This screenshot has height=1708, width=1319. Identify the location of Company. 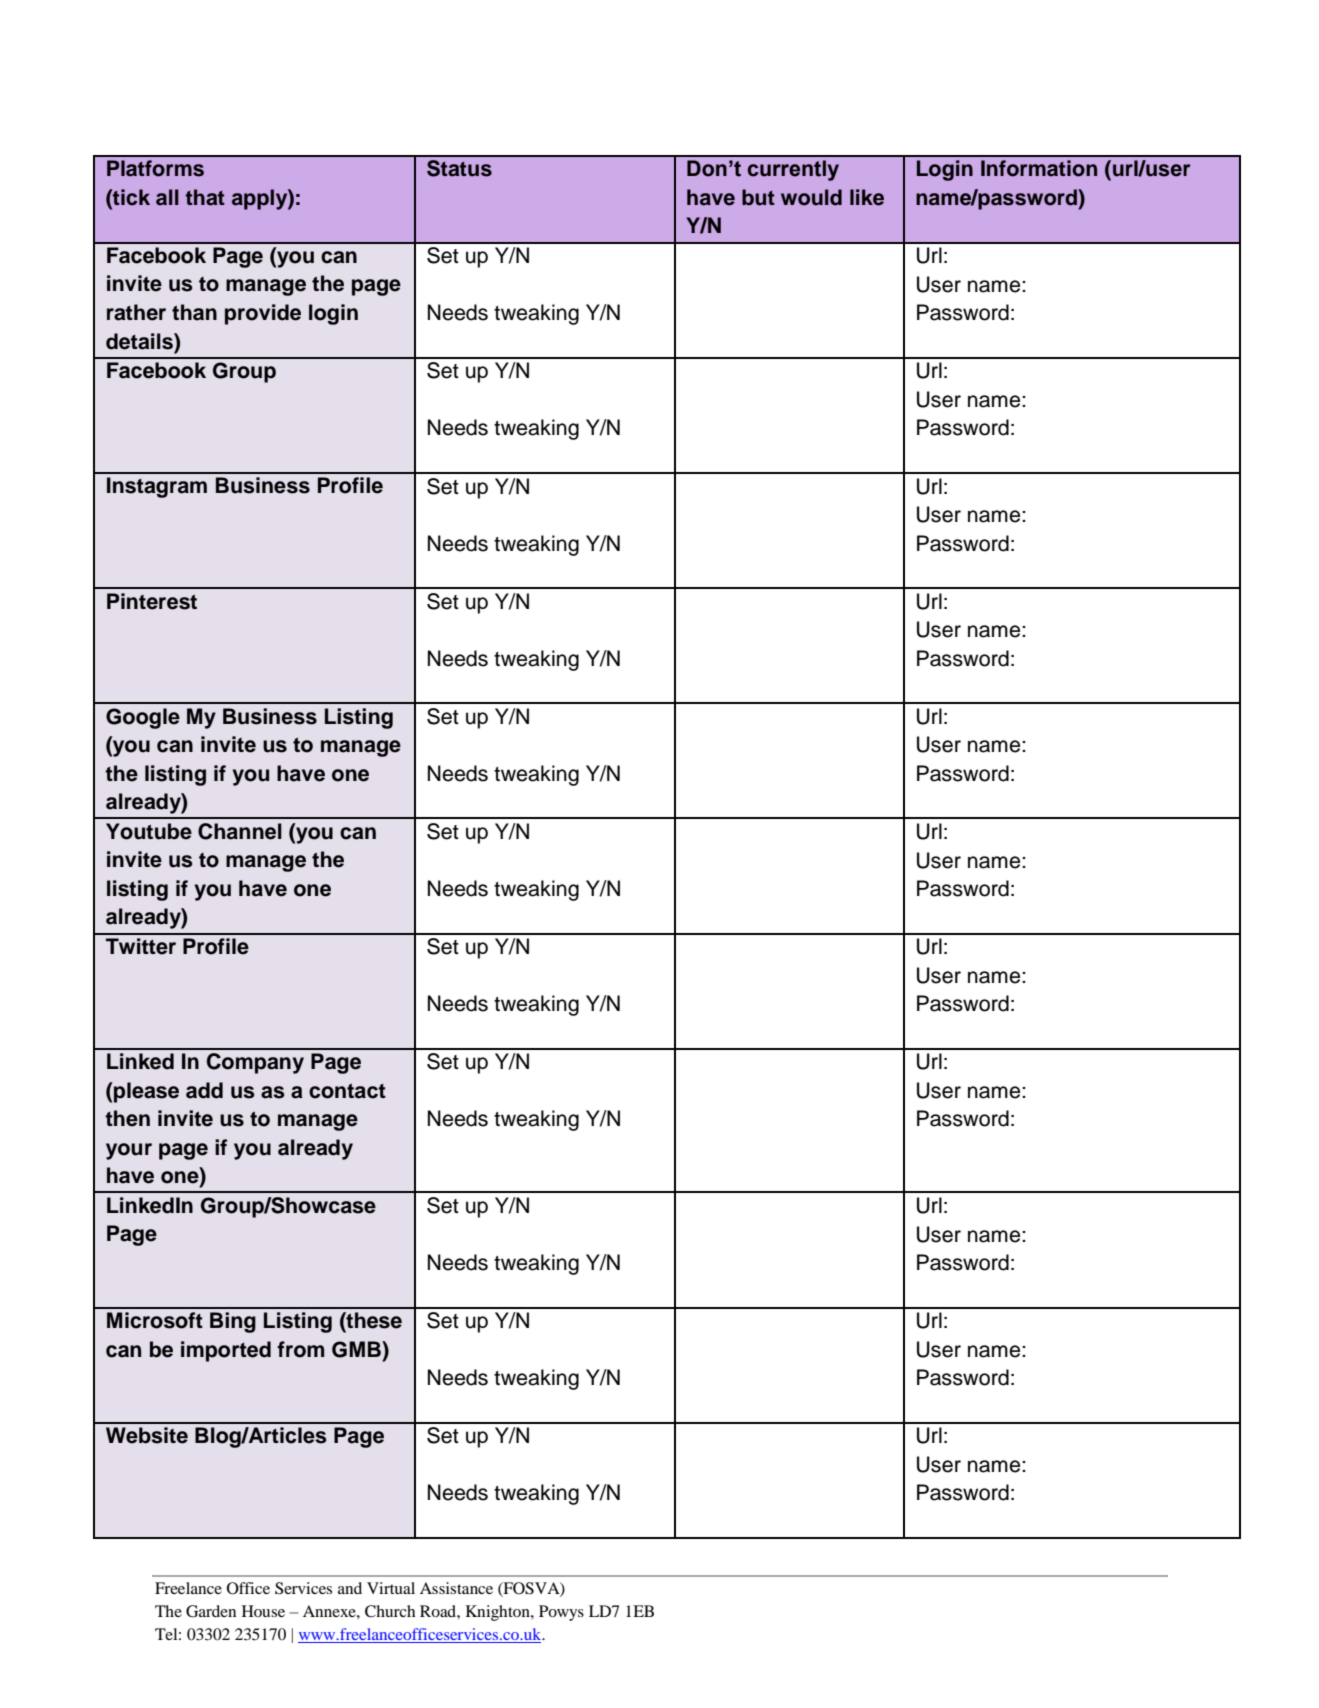
(255, 1063).
